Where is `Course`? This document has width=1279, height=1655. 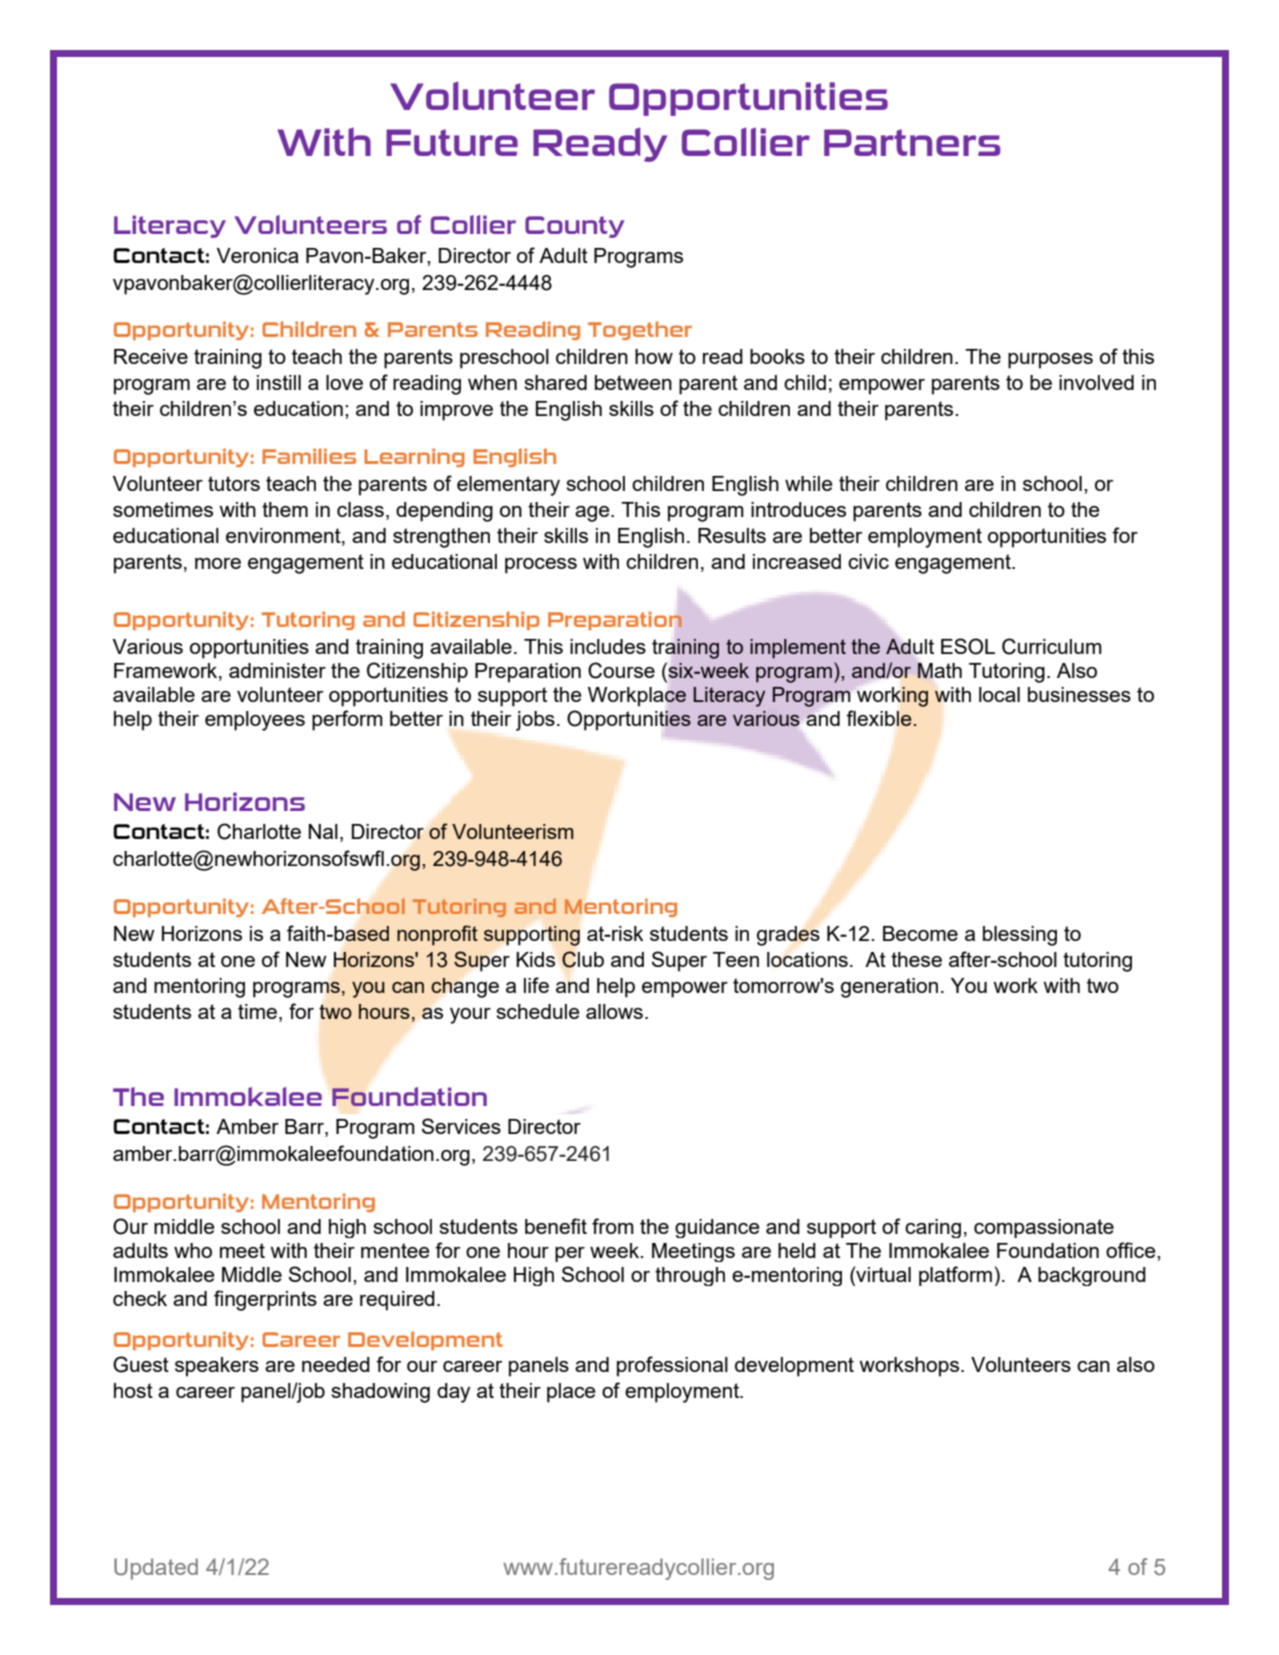 Course is located at coordinates (621, 670).
